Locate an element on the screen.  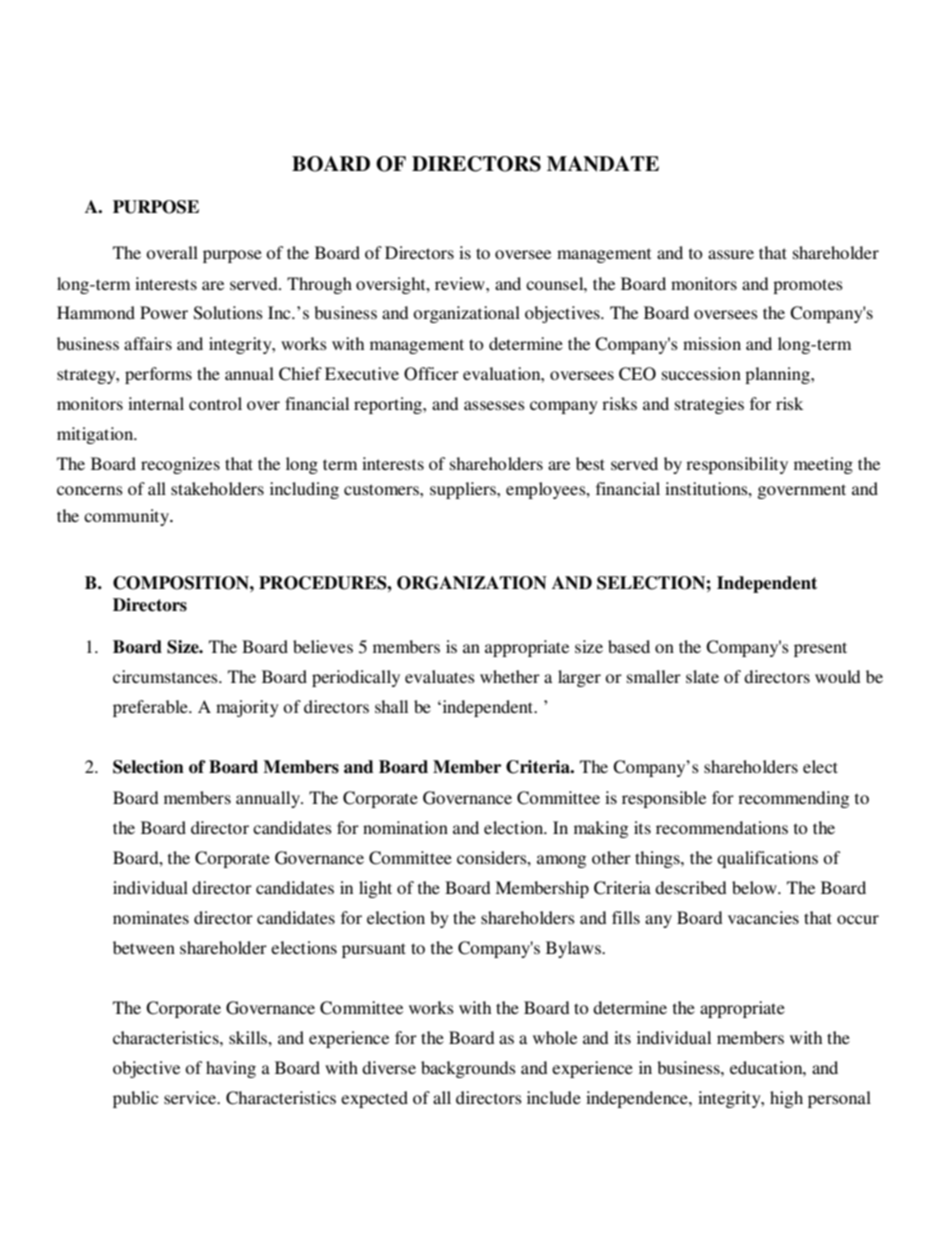
Power is located at coordinates (164, 312).
